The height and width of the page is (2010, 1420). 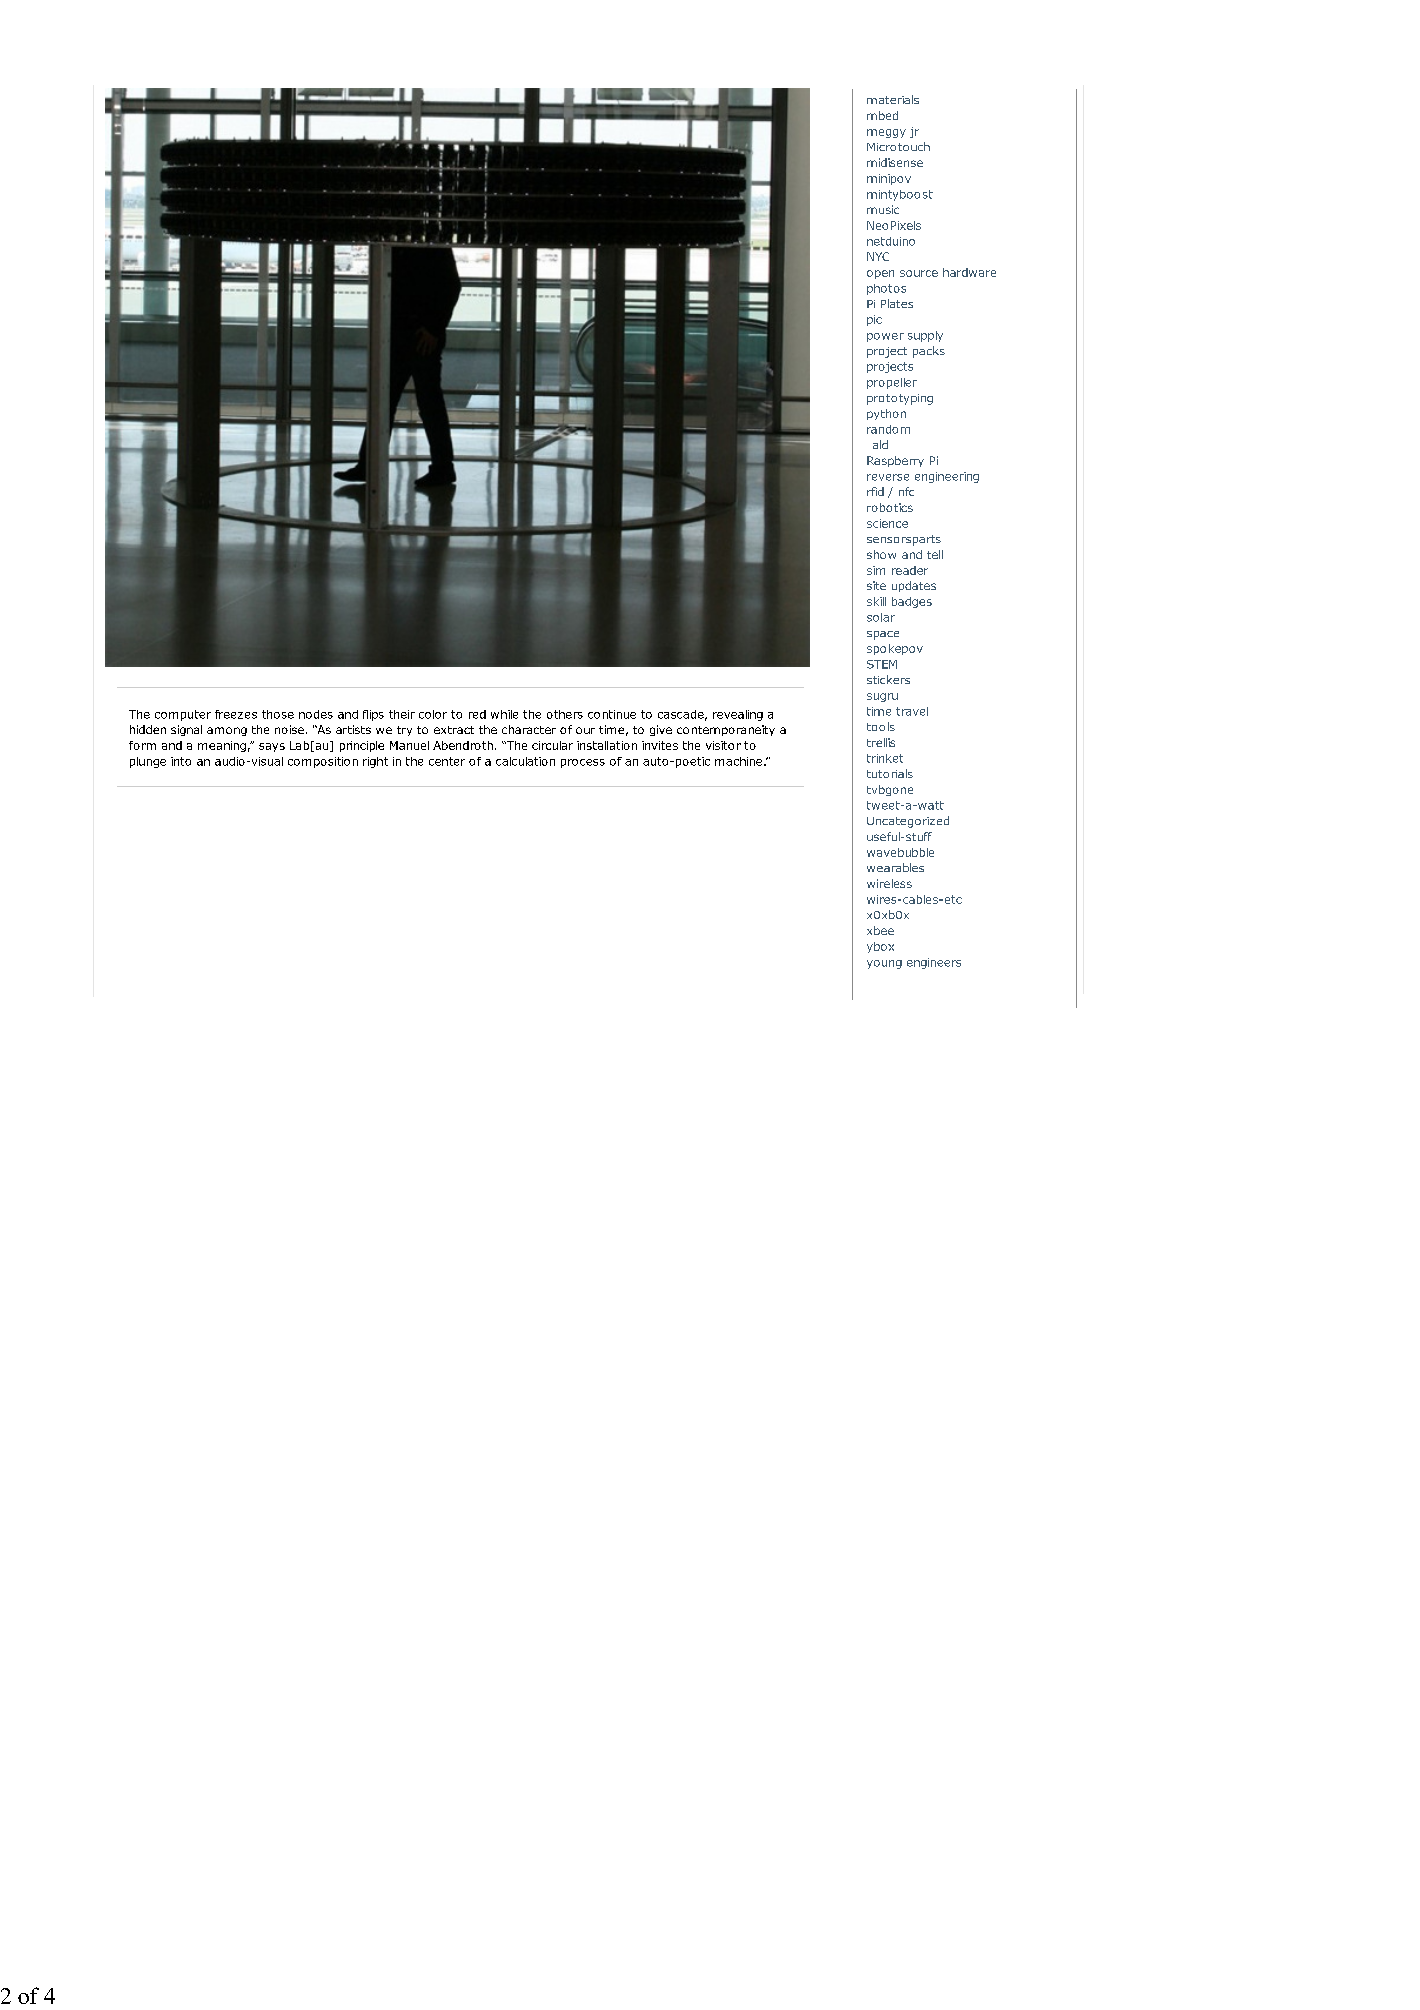 I want to click on into, so click(x=181, y=761).
